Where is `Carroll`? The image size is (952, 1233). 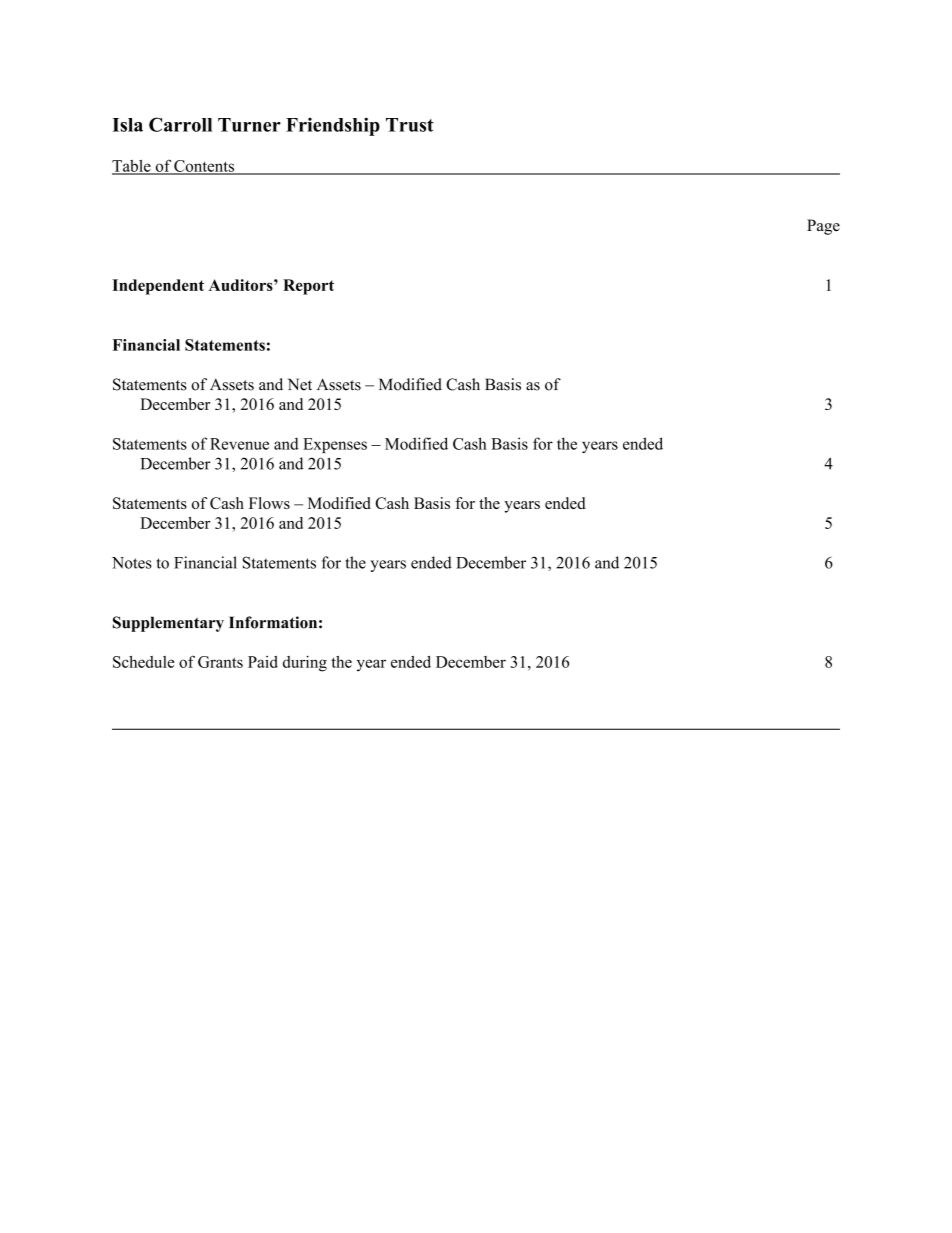 Carroll is located at coordinates (180, 124).
